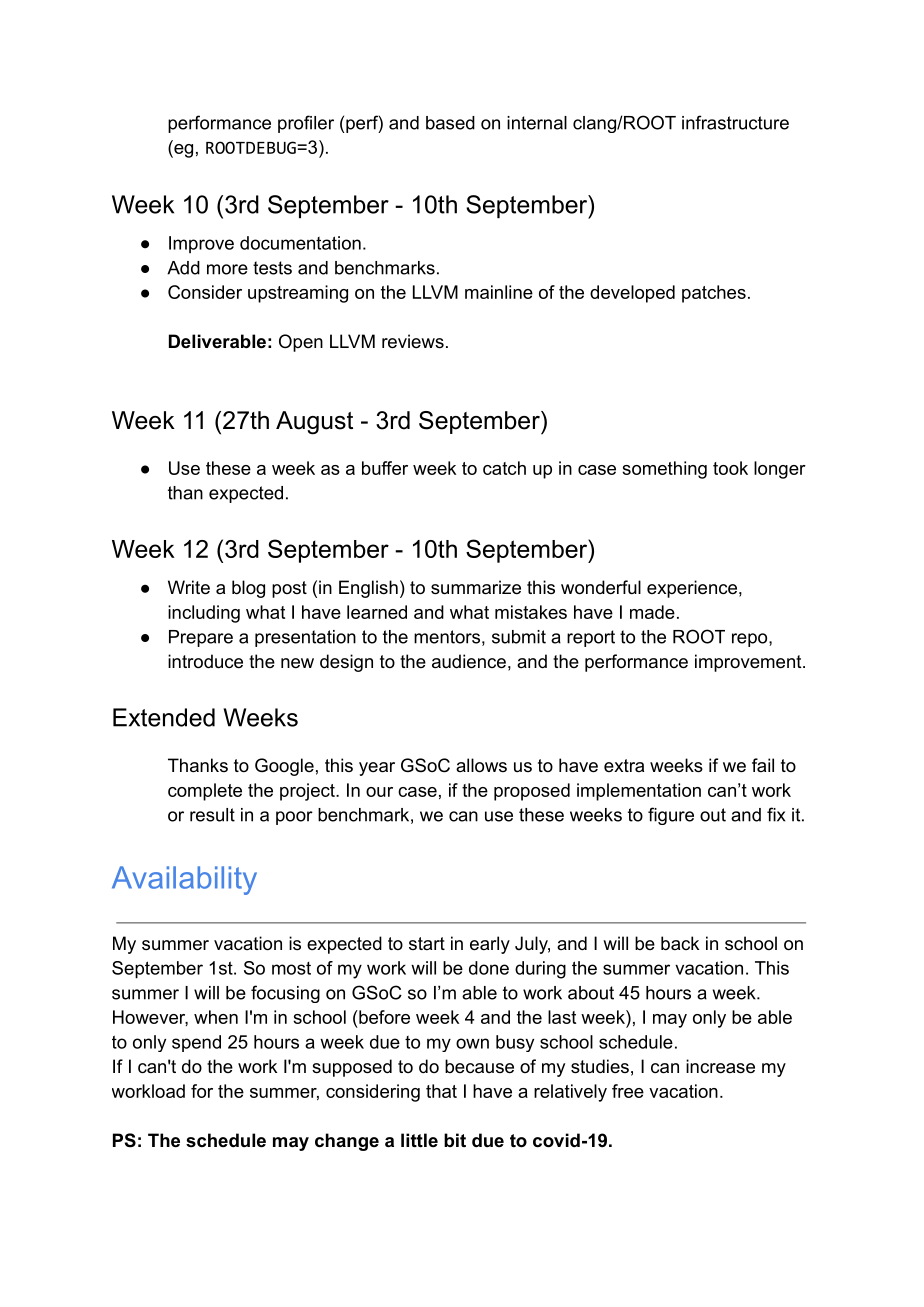  What do you see at coordinates (447, 637) in the screenshot?
I see `mentors` at bounding box center [447, 637].
